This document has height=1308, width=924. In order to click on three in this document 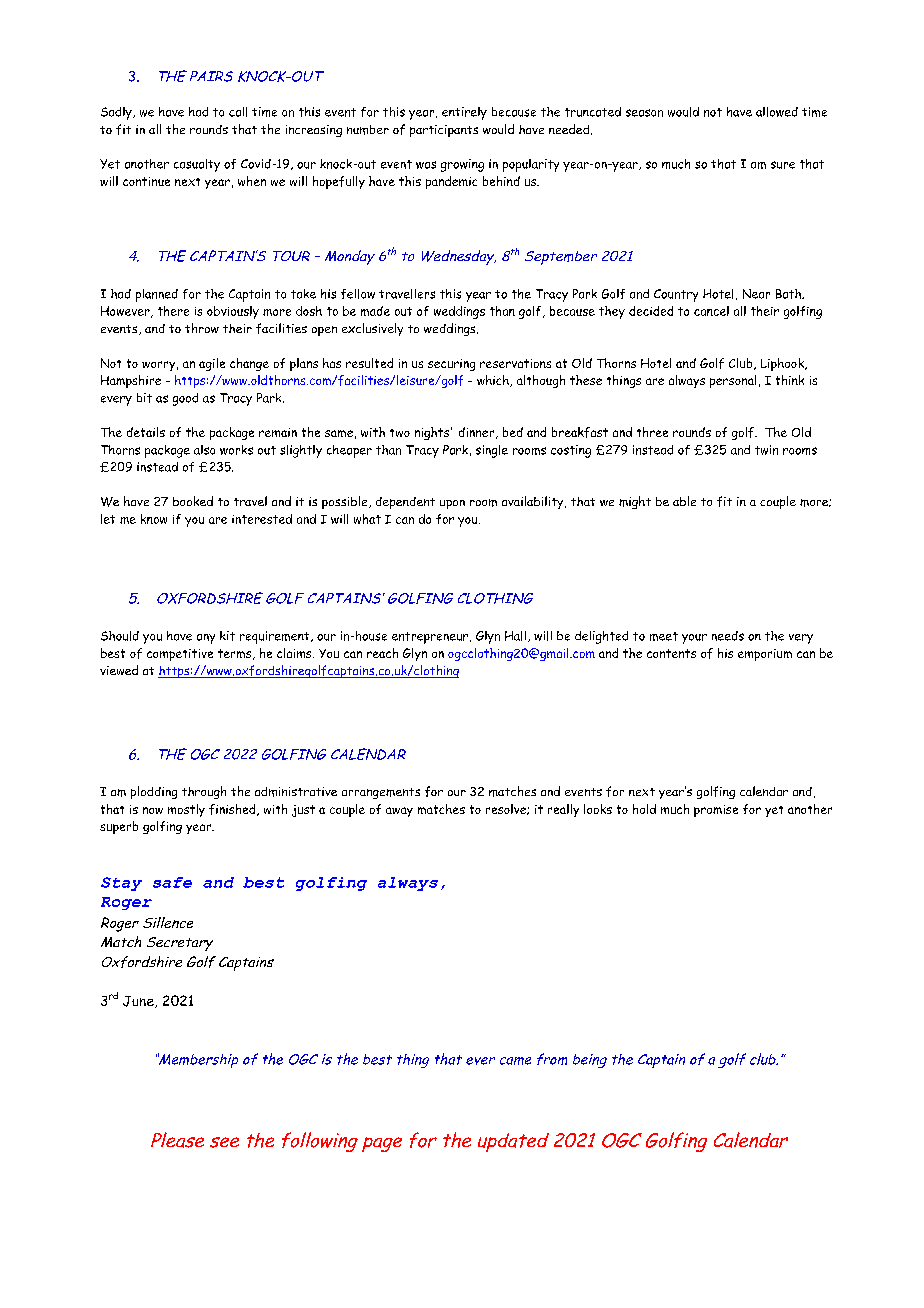, I will do `click(652, 432)`.
